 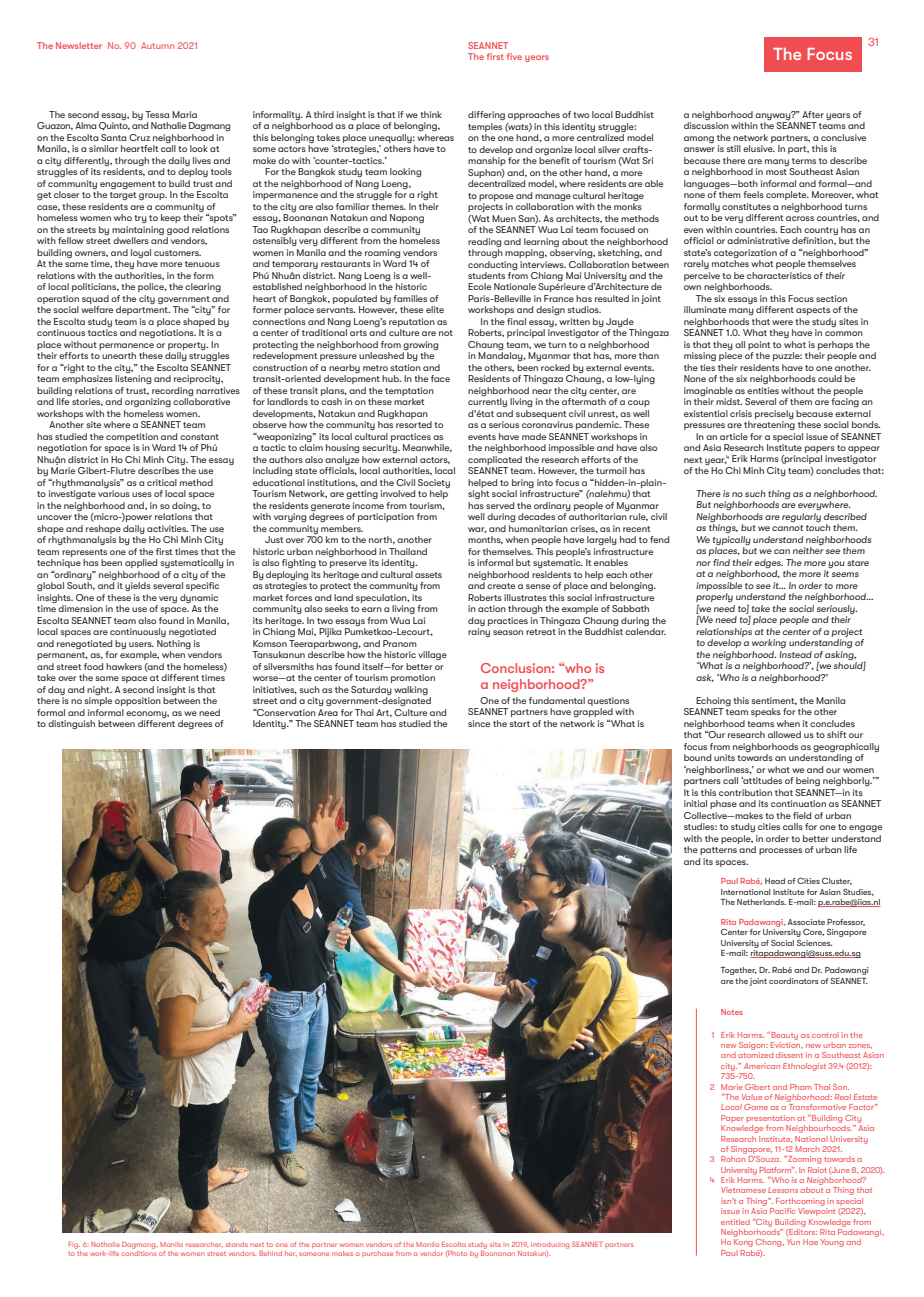 I want to click on listening, so click(x=133, y=379).
